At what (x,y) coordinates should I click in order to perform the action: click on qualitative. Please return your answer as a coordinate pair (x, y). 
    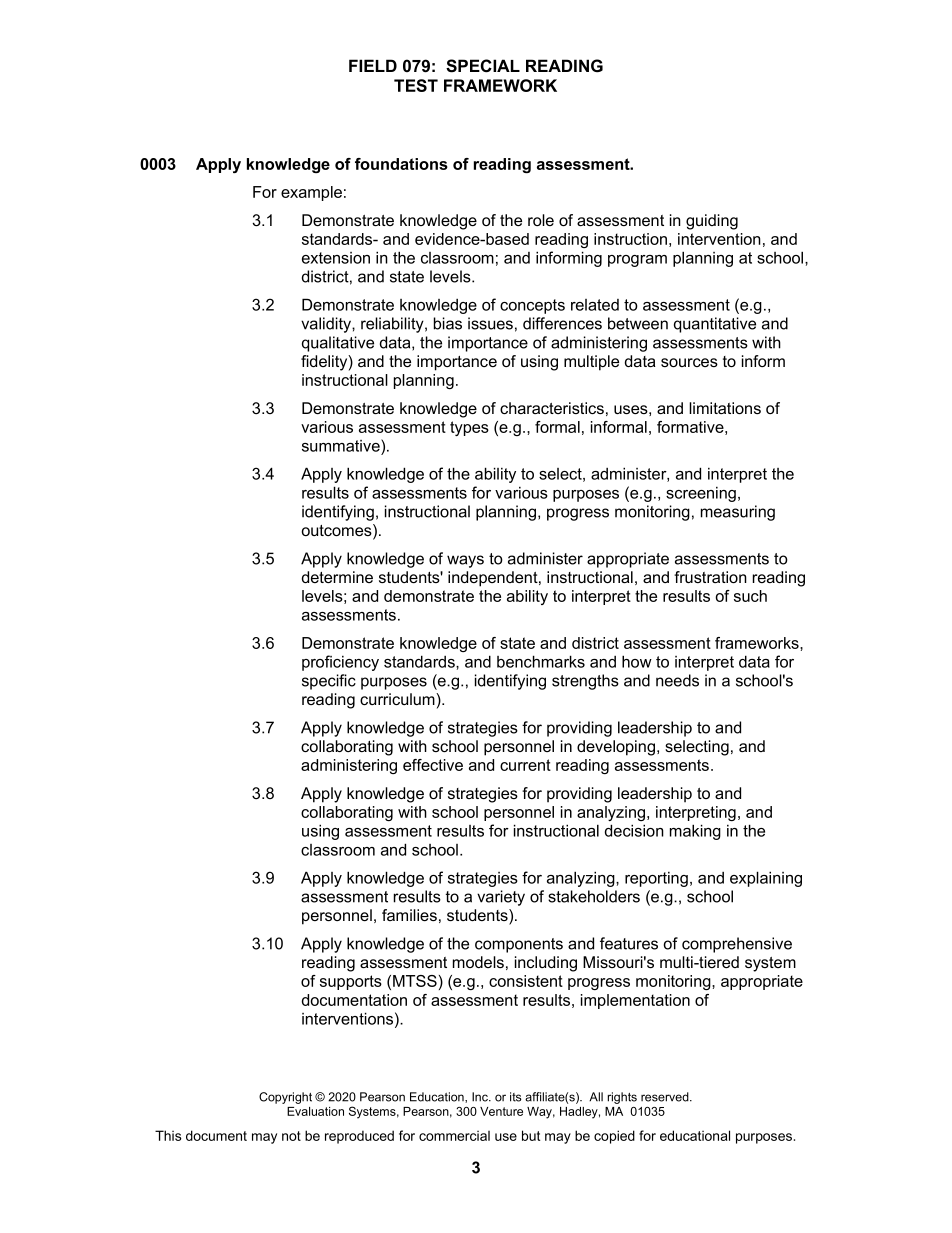
    Looking at the image, I should click on (338, 344).
